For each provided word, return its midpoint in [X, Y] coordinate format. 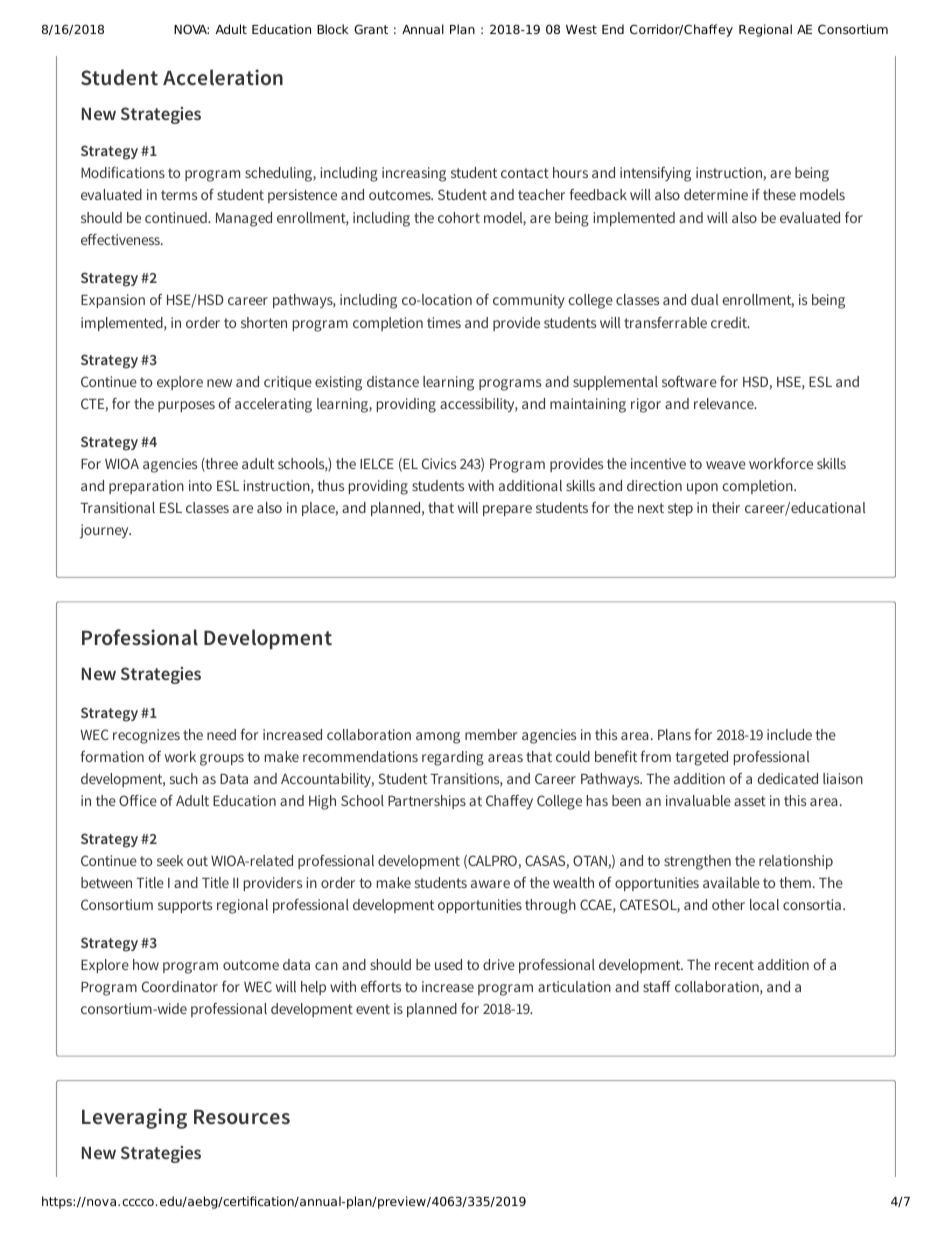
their [726, 507]
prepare [507, 510]
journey [105, 531]
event [373, 1009]
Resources [242, 1117]
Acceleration [223, 77]
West [581, 29]
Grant [371, 29]
